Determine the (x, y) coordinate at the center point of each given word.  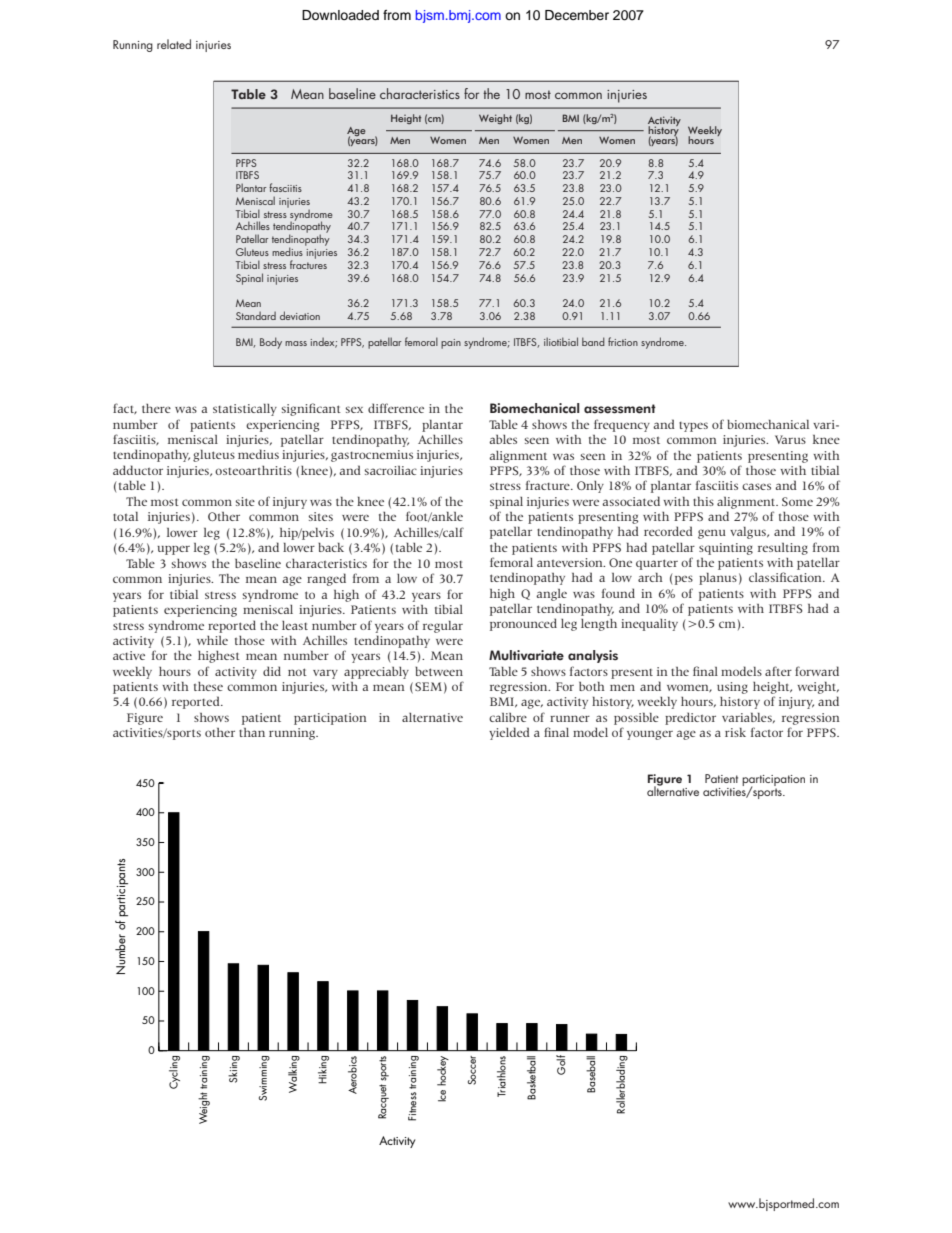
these (208, 686)
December (577, 15)
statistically (245, 410)
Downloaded (340, 15)
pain (451, 344)
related (174, 44)
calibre (508, 717)
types (693, 427)
